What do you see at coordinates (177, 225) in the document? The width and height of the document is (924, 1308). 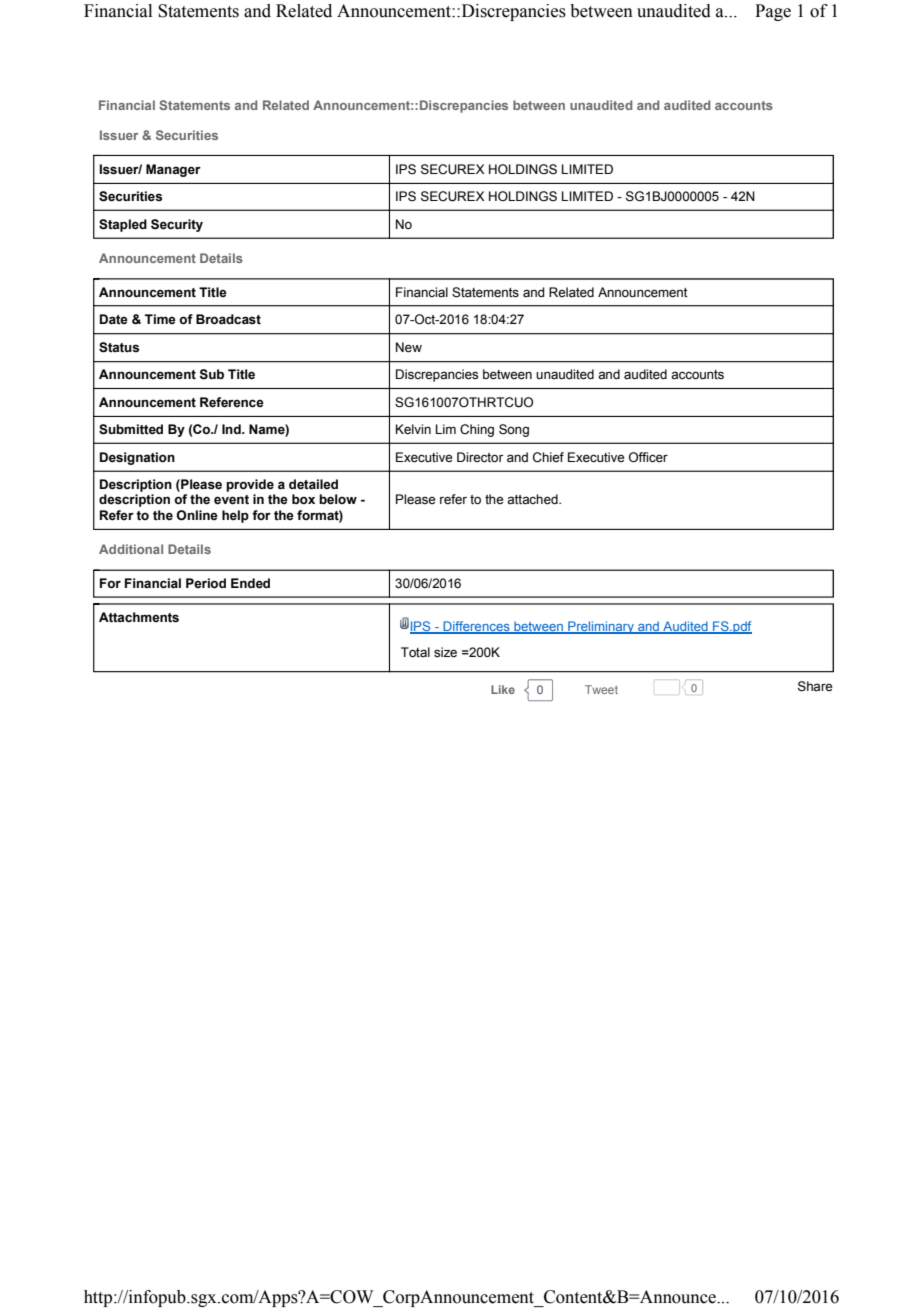 I see `Security` at bounding box center [177, 225].
